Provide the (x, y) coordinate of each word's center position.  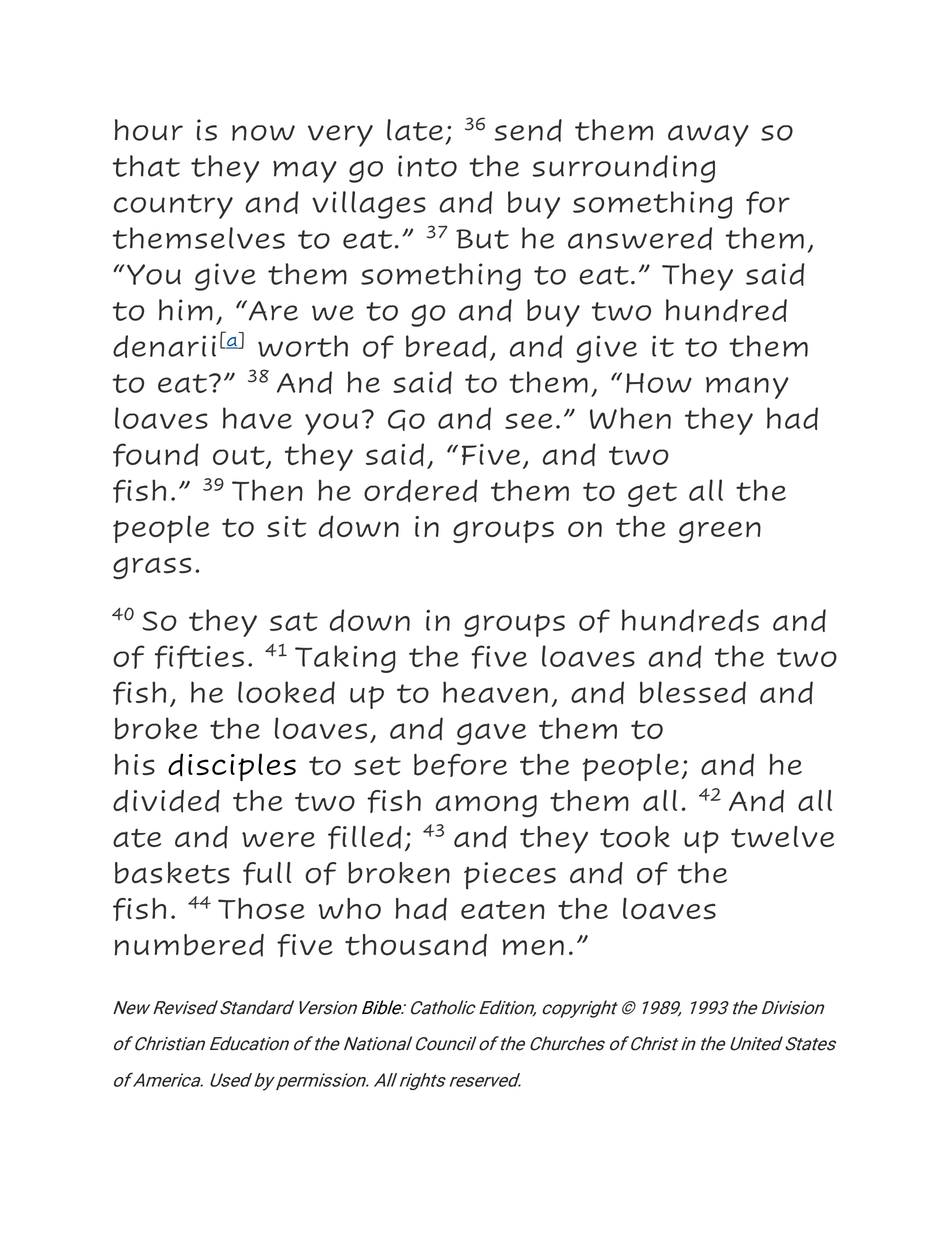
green (720, 532)
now (263, 133)
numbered (189, 945)
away (708, 136)
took (635, 837)
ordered (421, 490)
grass (152, 568)
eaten (503, 910)
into (427, 166)
